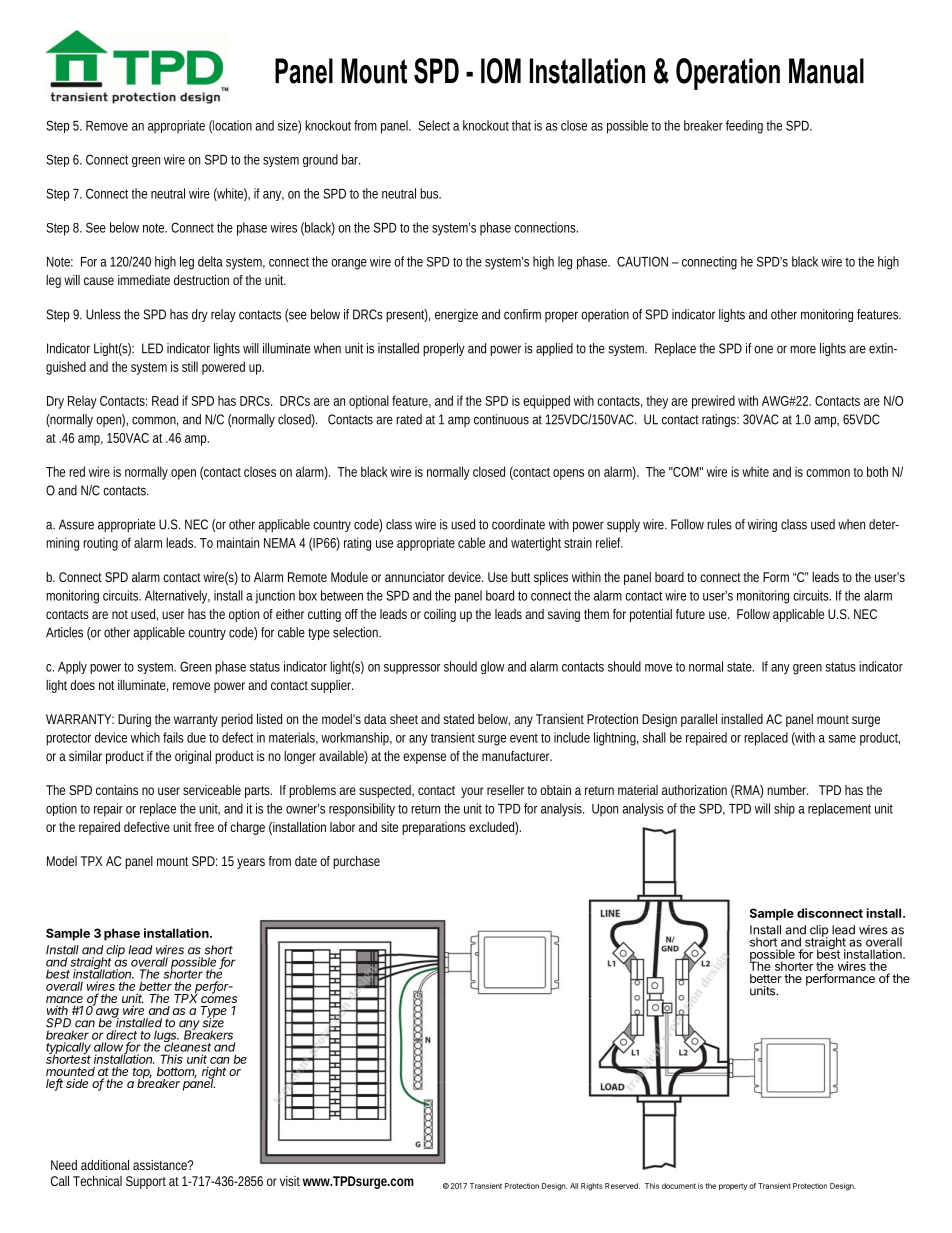 Image resolution: width=952 pixels, height=1233 pixels. Describe the element at coordinates (744, 127) in the screenshot. I see `feeding` at that location.
